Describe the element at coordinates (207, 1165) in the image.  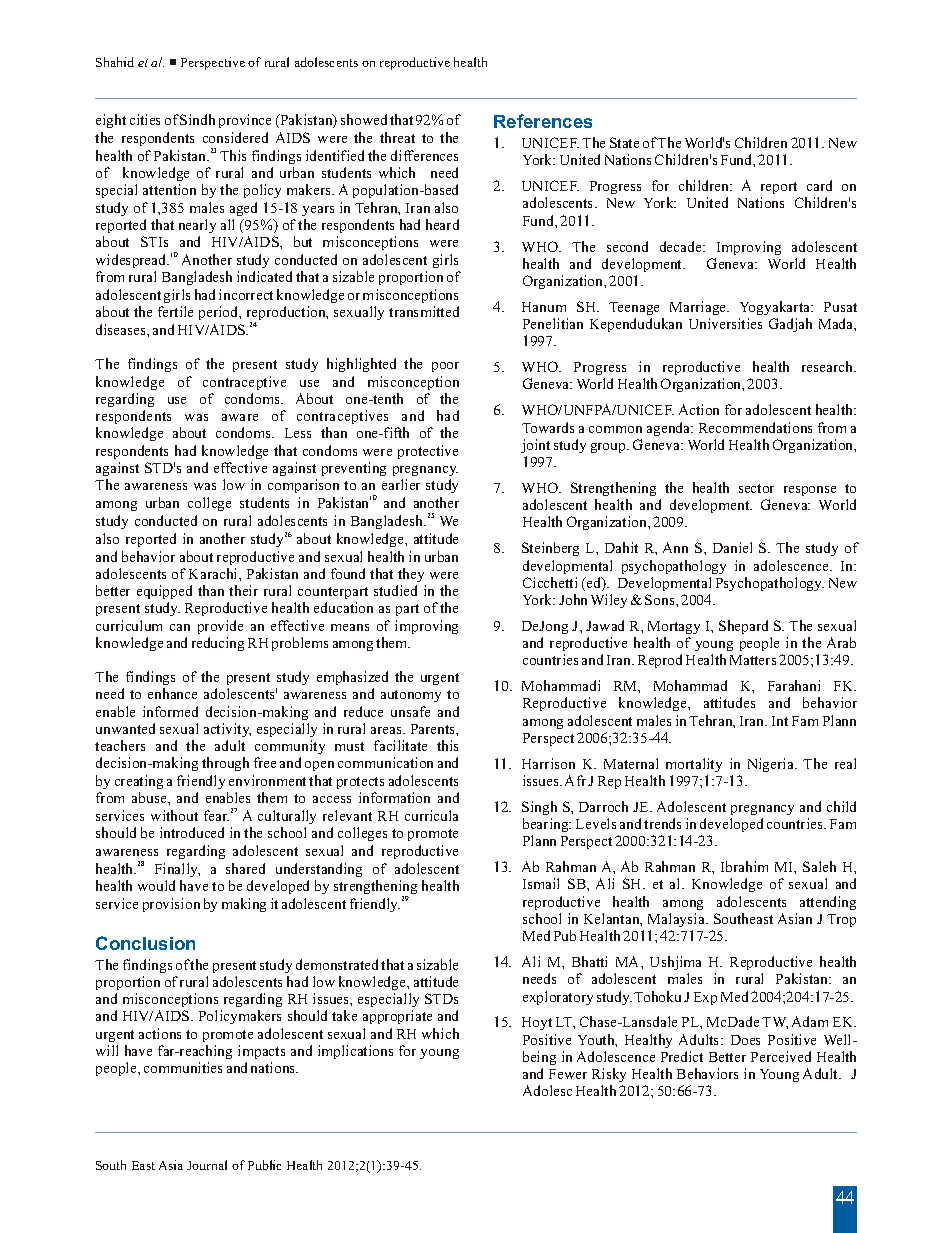
I see `Journal` at that location.
